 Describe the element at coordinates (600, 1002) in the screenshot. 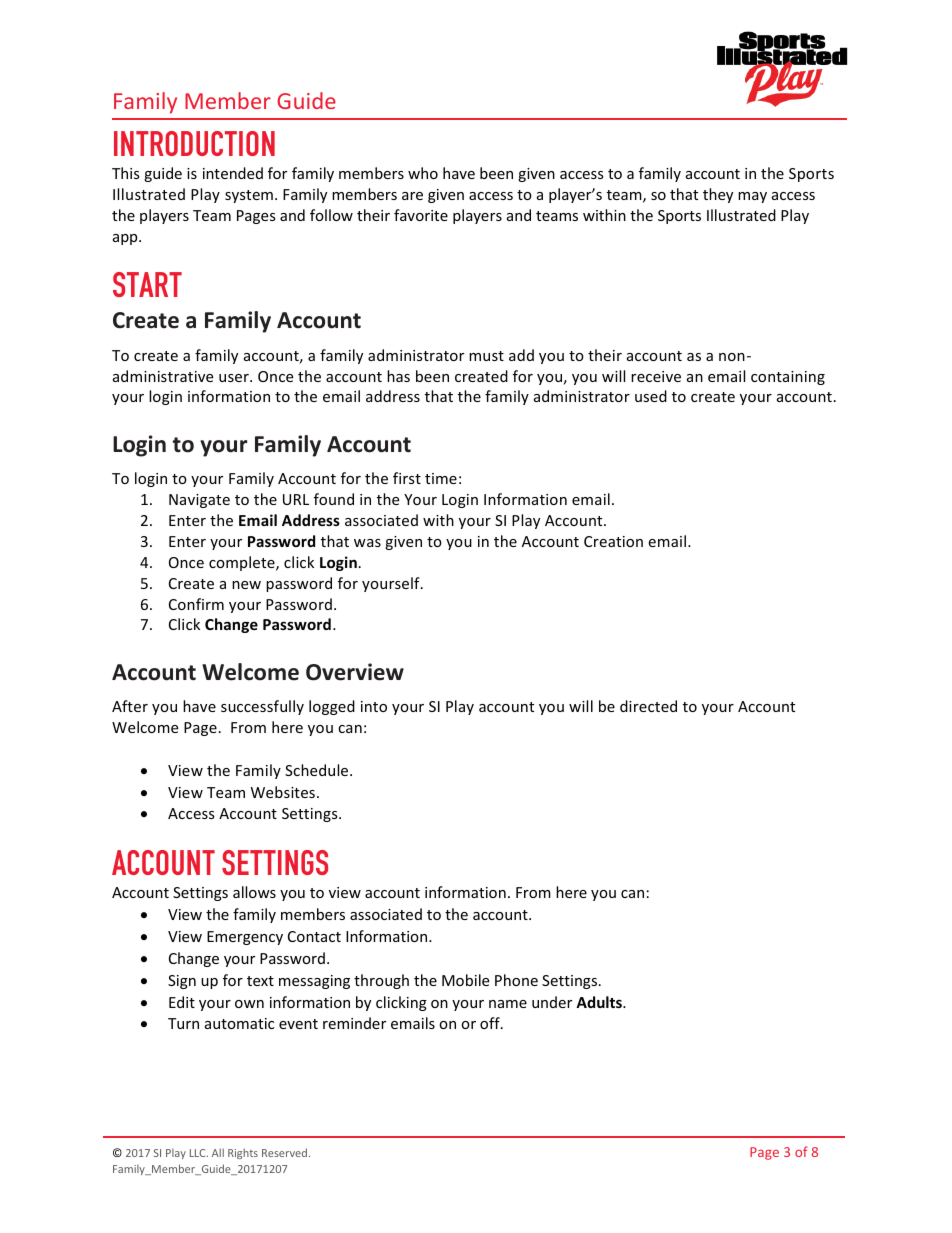

I see `Adults` at that location.
